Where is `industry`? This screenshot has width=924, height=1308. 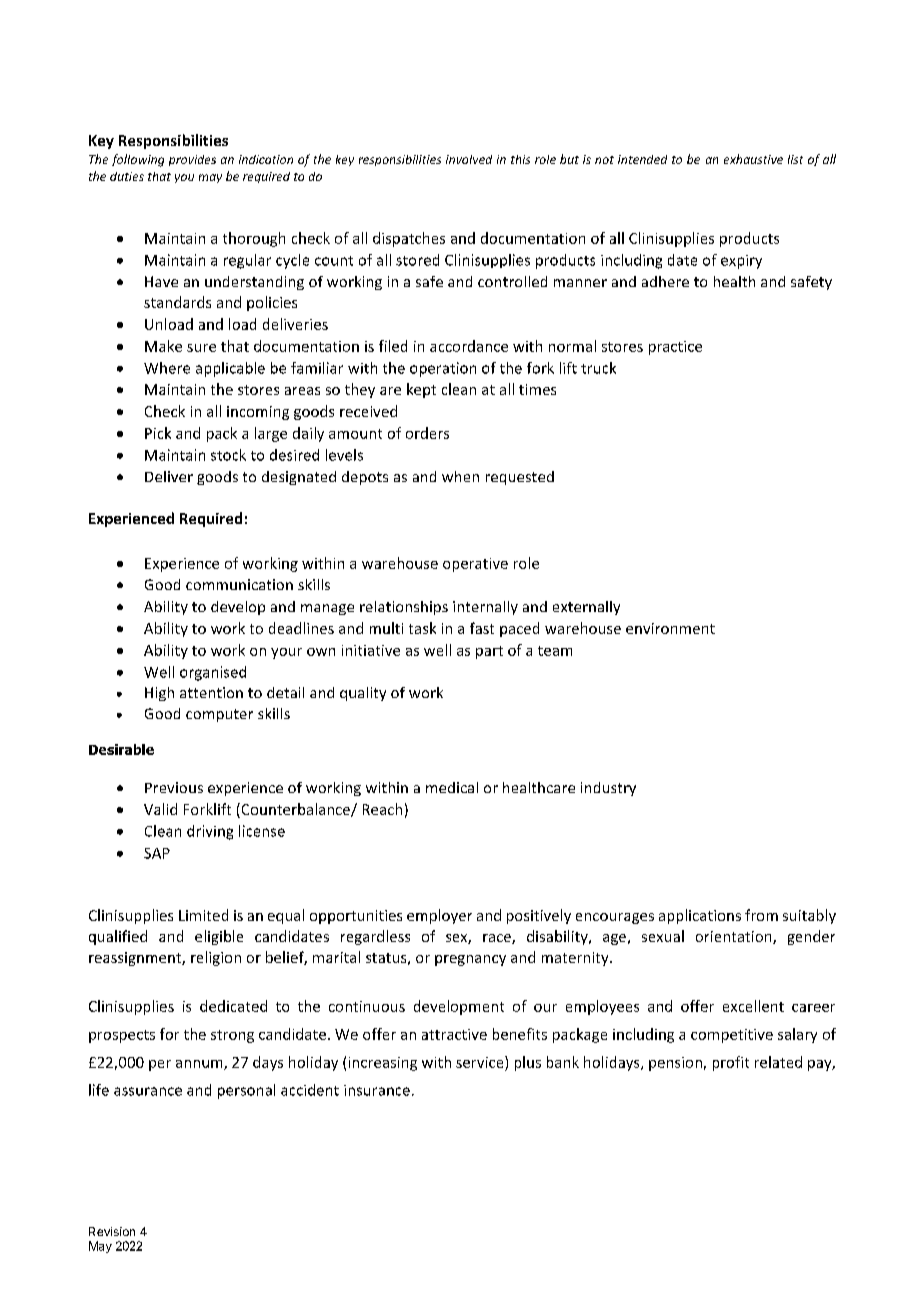 industry is located at coordinates (608, 789).
